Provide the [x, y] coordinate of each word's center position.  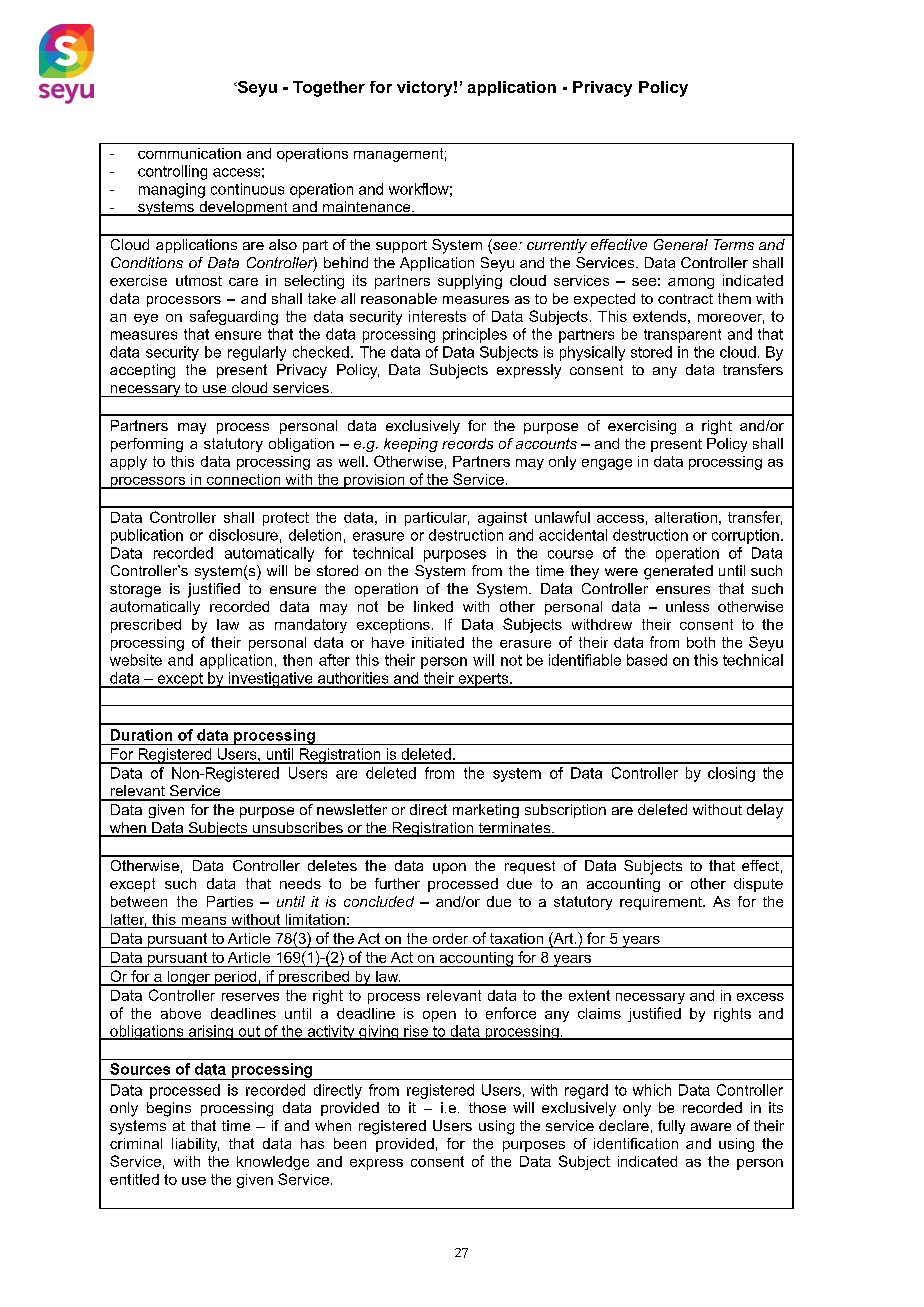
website [136, 660]
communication [189, 153]
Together [329, 89]
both [701, 642]
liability [195, 1145]
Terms [734, 244]
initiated [438, 642]
